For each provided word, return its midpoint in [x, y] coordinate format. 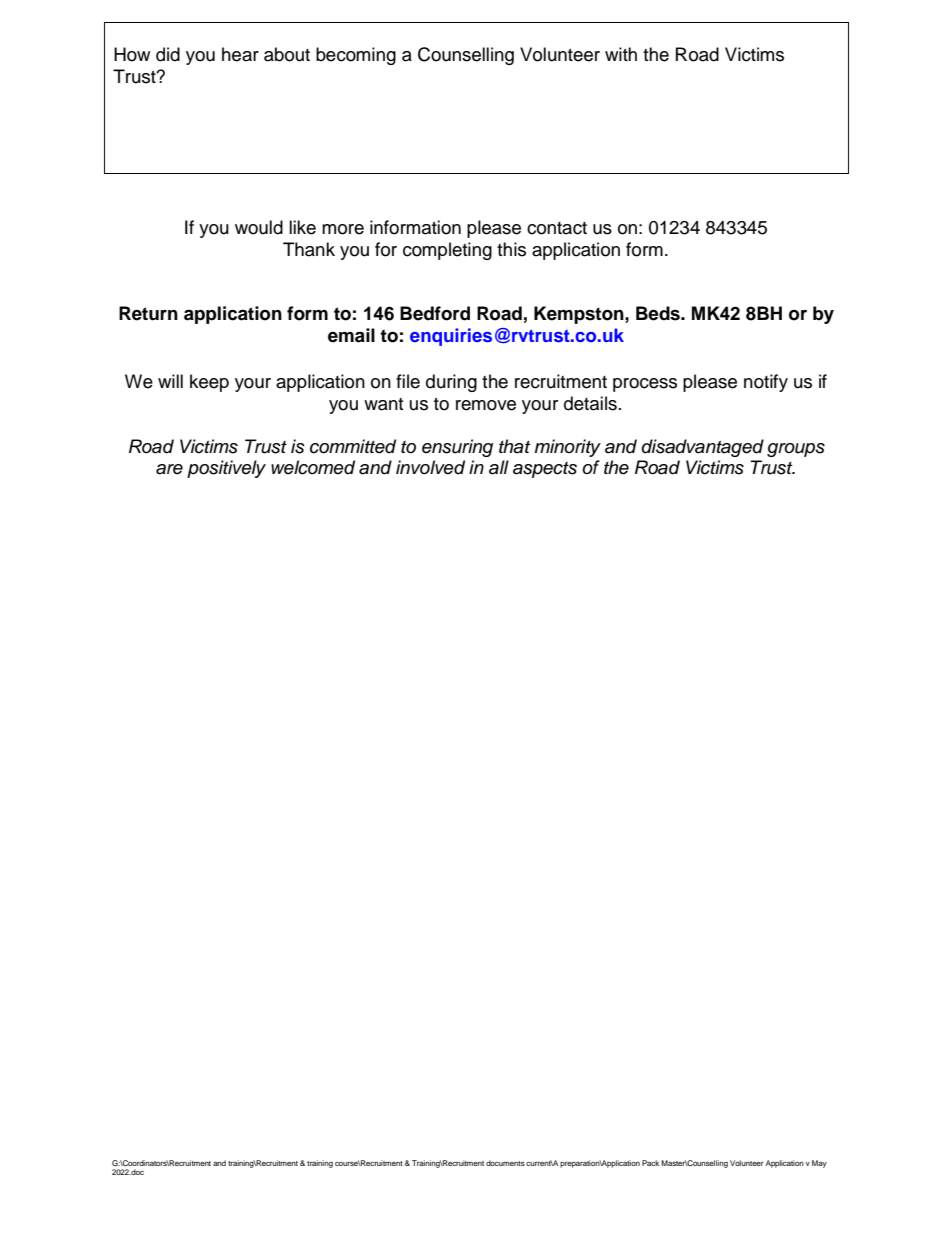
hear [240, 54]
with [621, 54]
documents [505, 1163]
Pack [650, 1163]
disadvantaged [703, 448]
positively [226, 469]
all [499, 467]
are [169, 469]
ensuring [457, 448]
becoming [356, 56]
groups [796, 450]
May [819, 1164]
